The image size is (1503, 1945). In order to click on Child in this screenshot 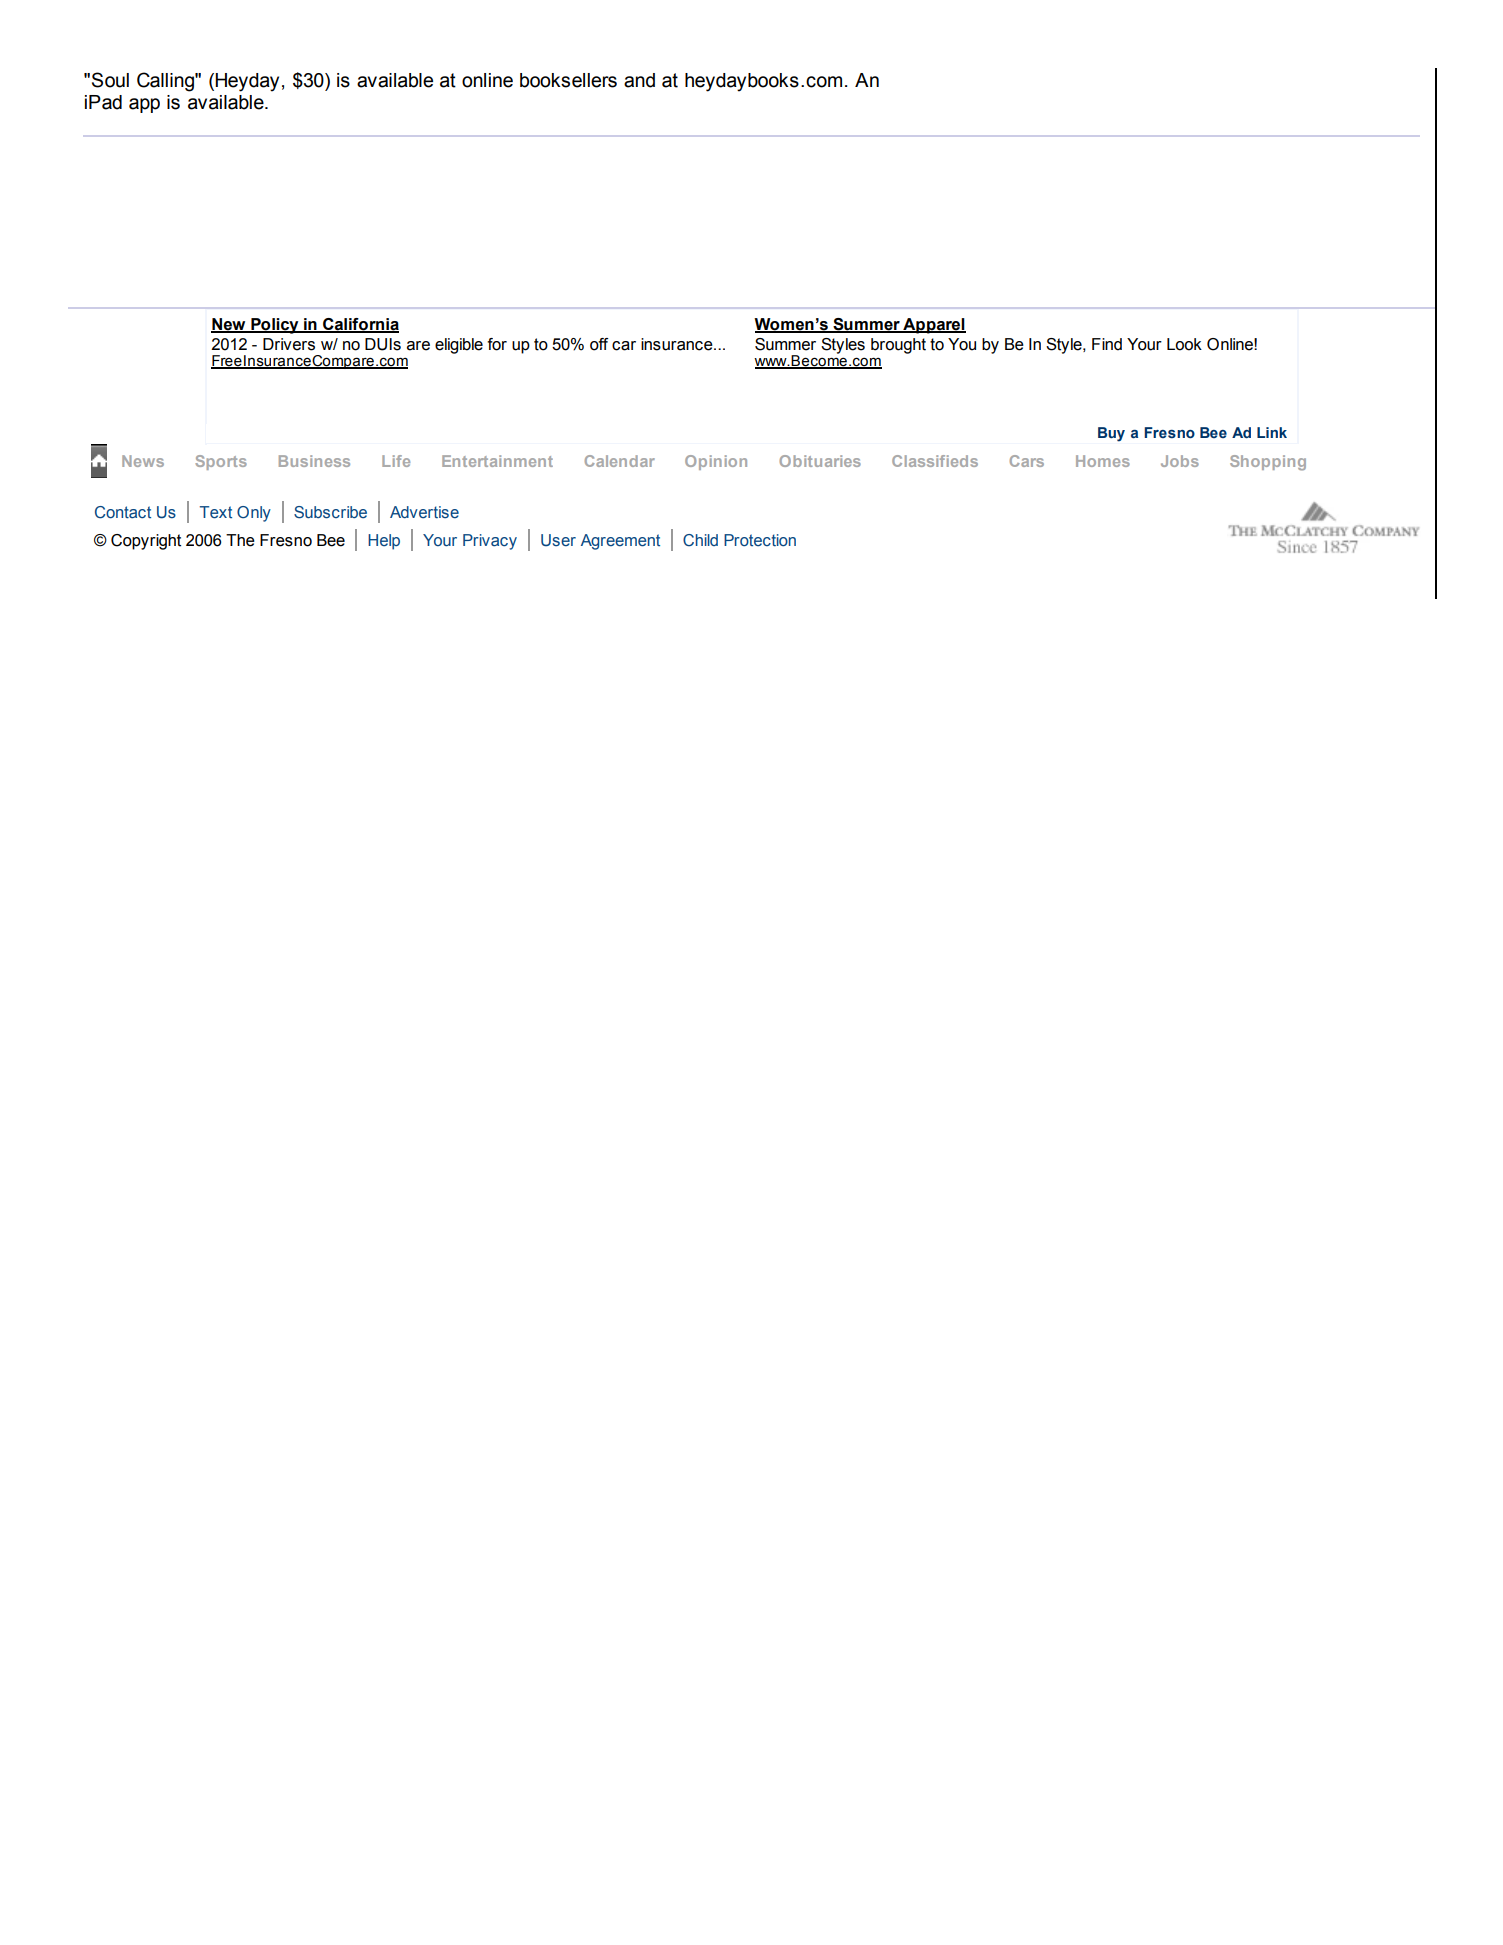, I will do `click(700, 540)`.
